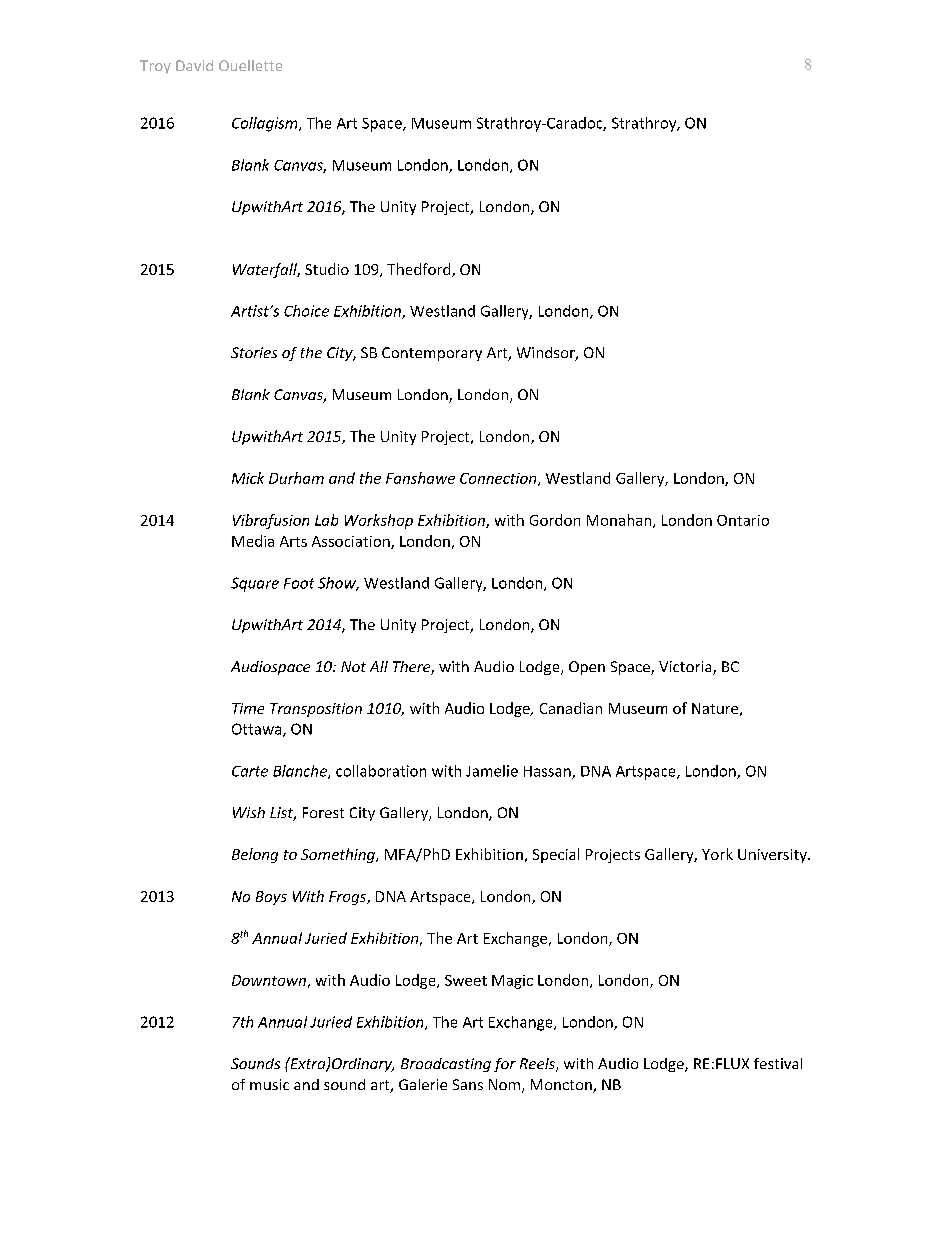 The width and height of the screenshot is (952, 1233). What do you see at coordinates (620, 521) in the screenshot?
I see `Monahan` at bounding box center [620, 521].
